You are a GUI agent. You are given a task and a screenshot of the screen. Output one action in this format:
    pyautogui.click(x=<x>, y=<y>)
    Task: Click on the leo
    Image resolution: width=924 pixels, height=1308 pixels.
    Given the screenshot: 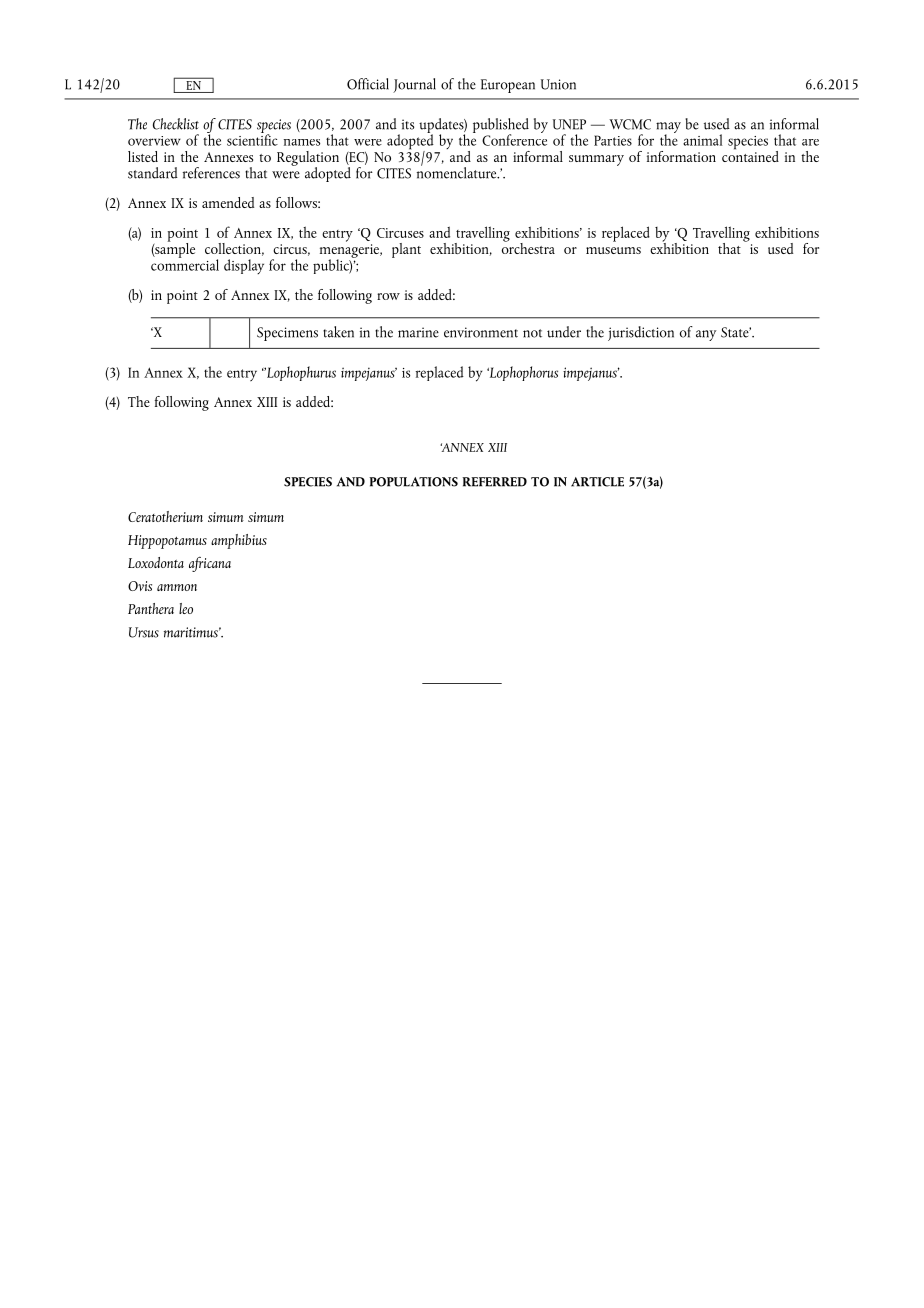 What is the action you would take?
    pyautogui.click(x=186, y=608)
